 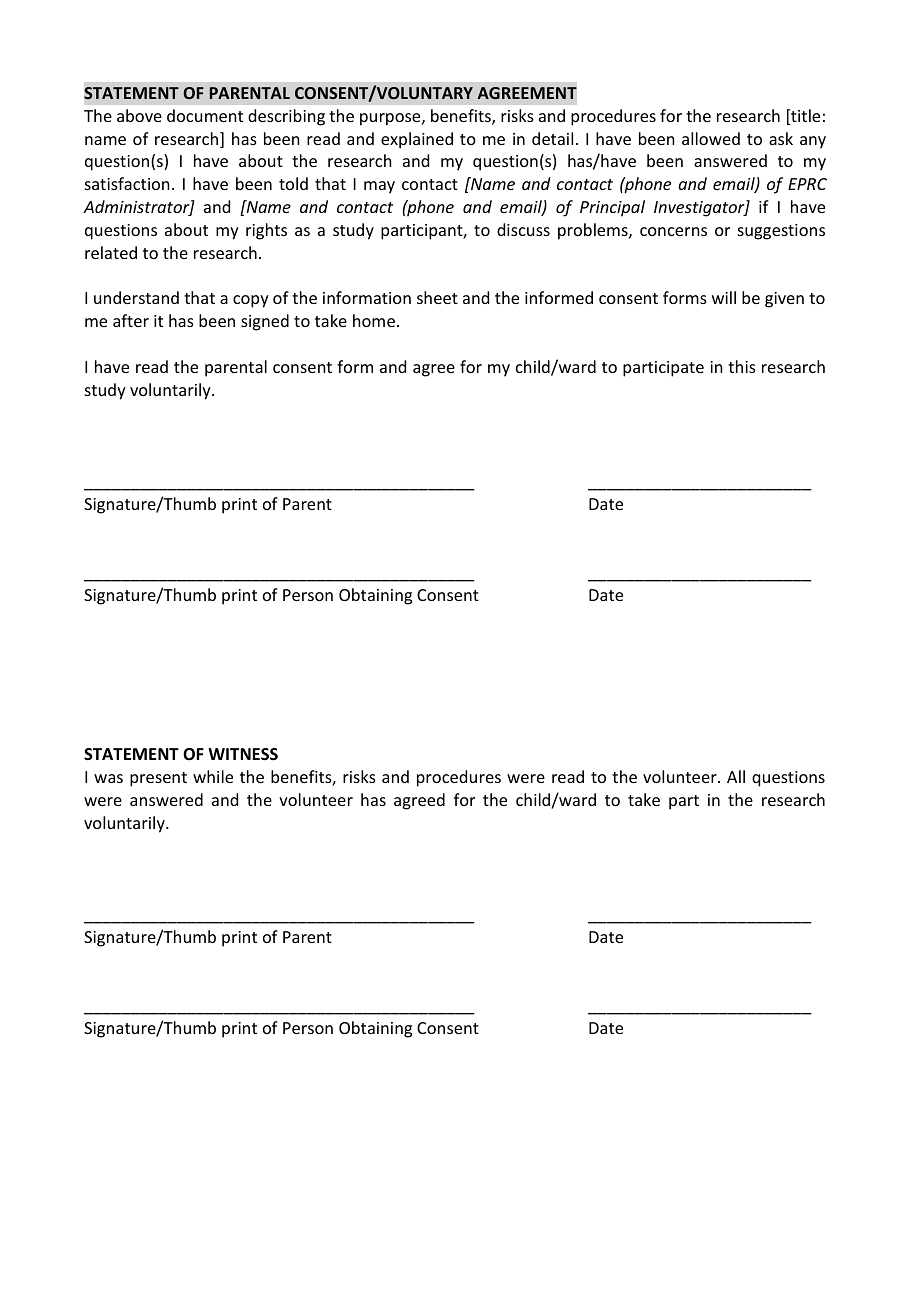 What do you see at coordinates (711, 138) in the screenshot?
I see `allowed` at bounding box center [711, 138].
